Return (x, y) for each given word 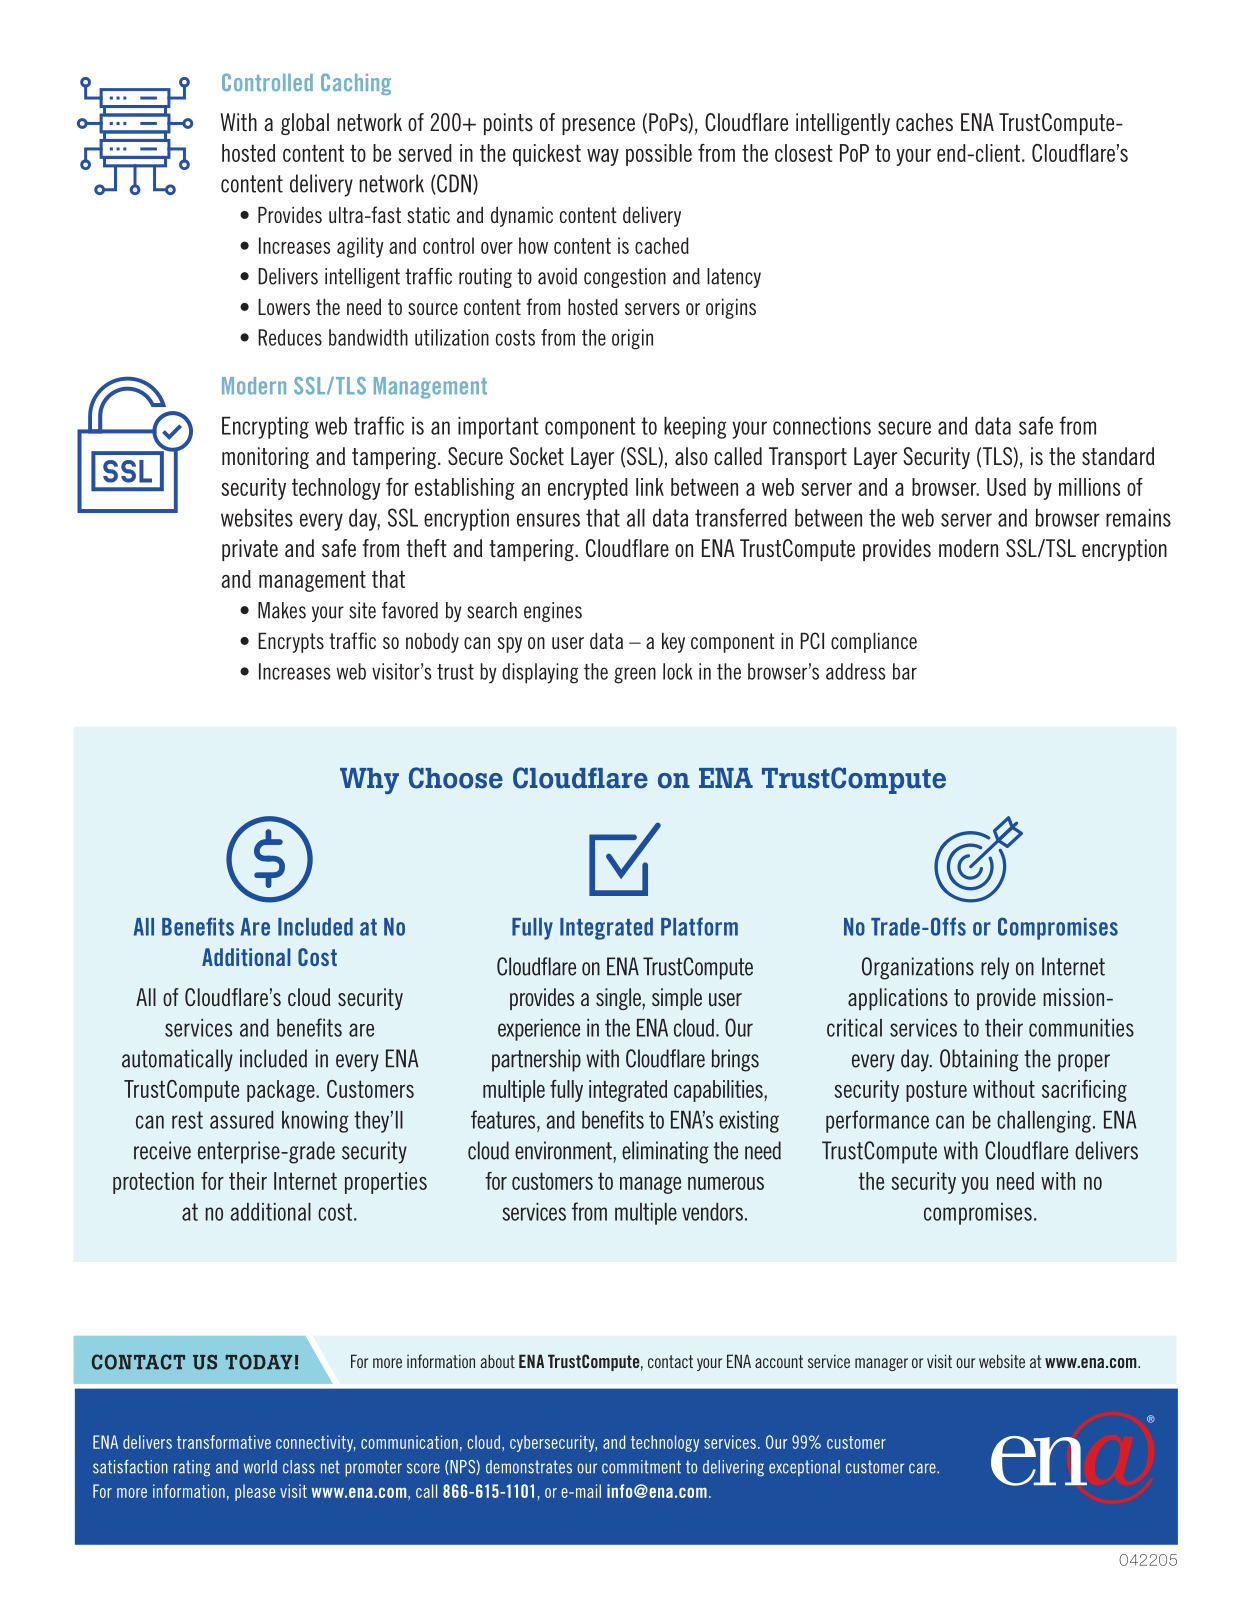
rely (995, 968)
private (250, 550)
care (923, 1468)
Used (1006, 487)
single (619, 999)
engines (553, 612)
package (282, 1091)
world (260, 1467)
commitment (641, 1467)
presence (598, 126)
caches (924, 122)
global (305, 124)
